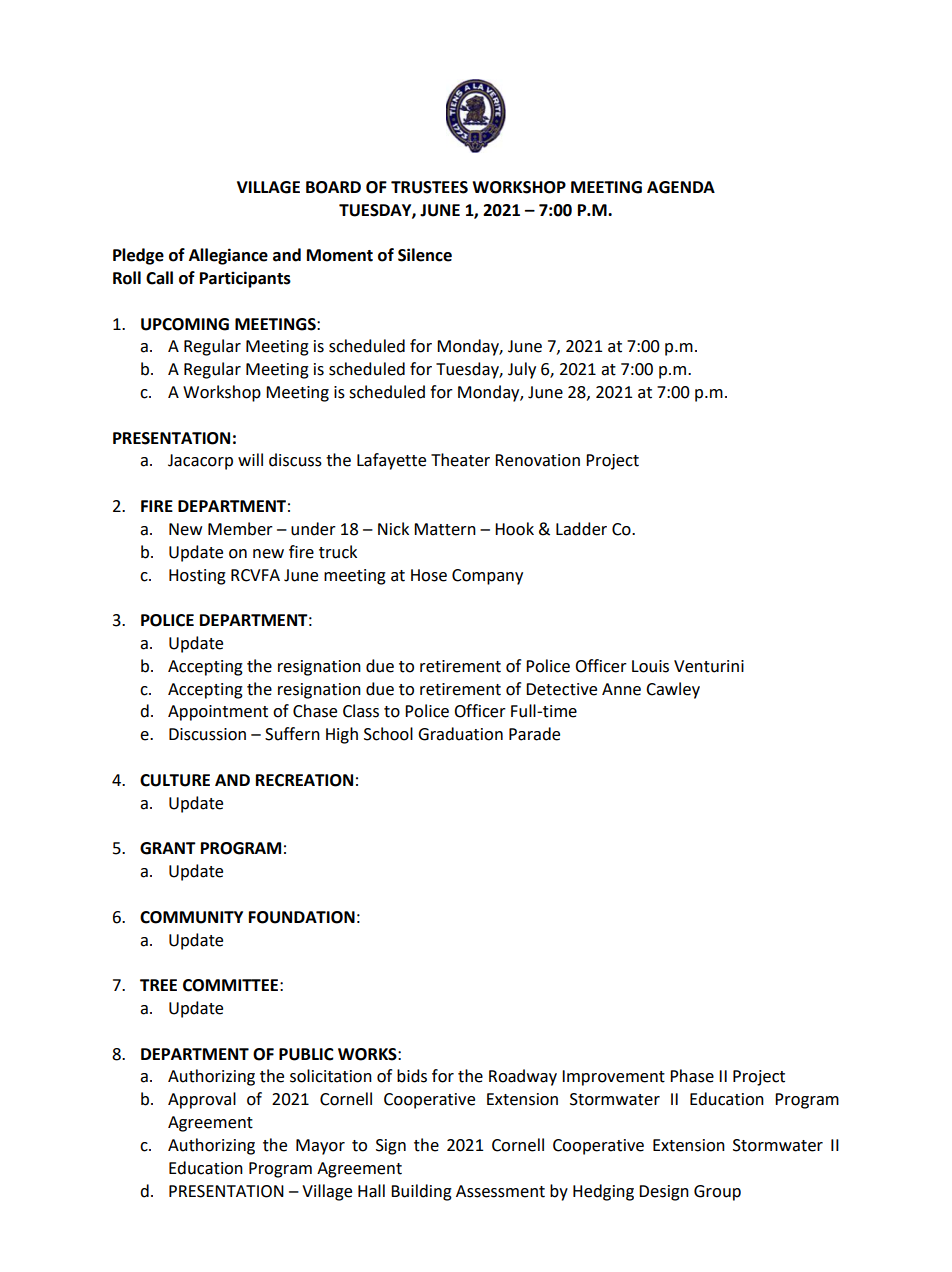 The image size is (952, 1272). Describe the element at coordinates (681, 187) in the screenshot. I see `AGENDA` at that location.
